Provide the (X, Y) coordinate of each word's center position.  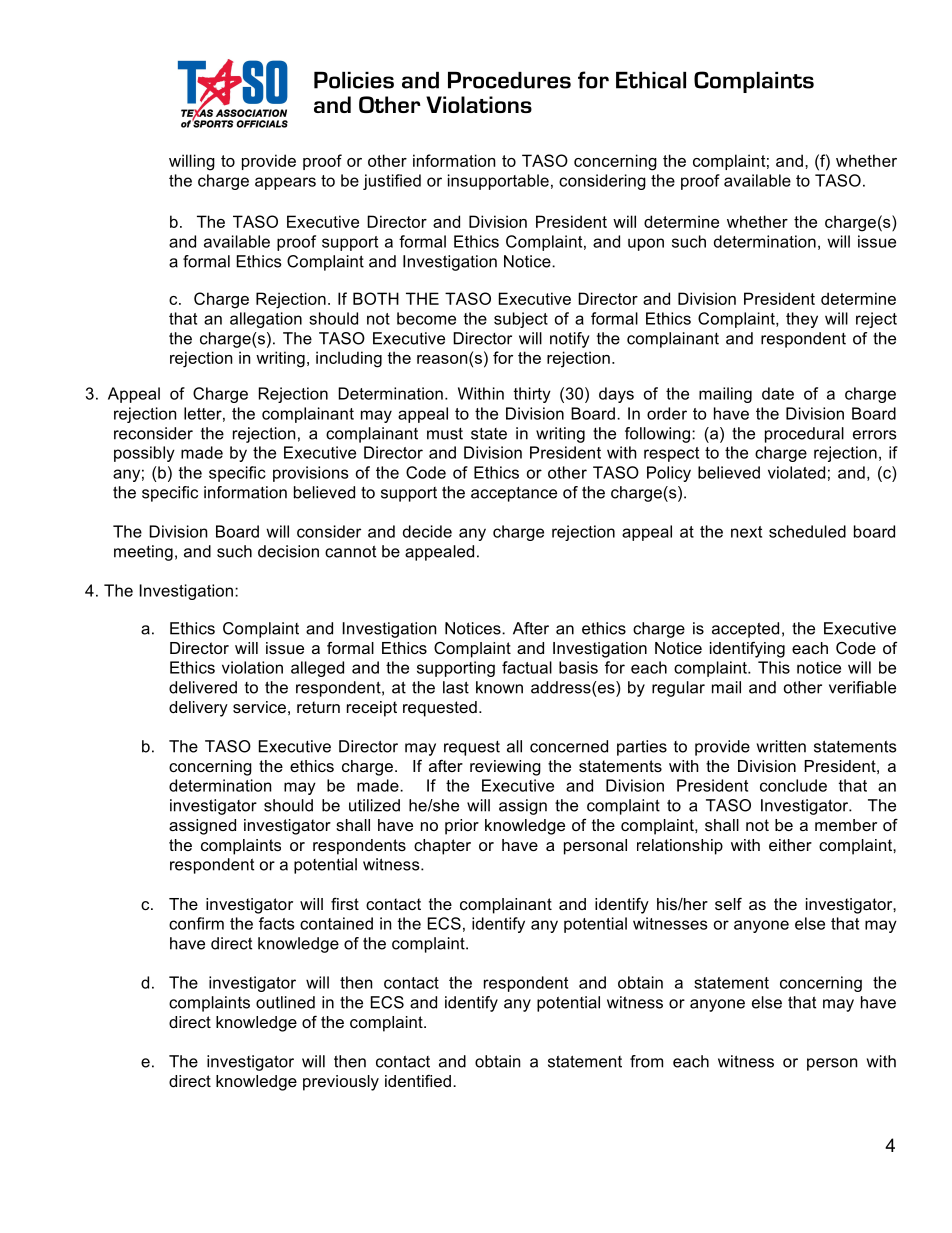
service (259, 707)
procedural (804, 435)
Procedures (509, 80)
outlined (285, 1002)
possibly (144, 454)
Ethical (651, 80)
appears (285, 183)
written (781, 746)
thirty (532, 395)
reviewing (505, 768)
